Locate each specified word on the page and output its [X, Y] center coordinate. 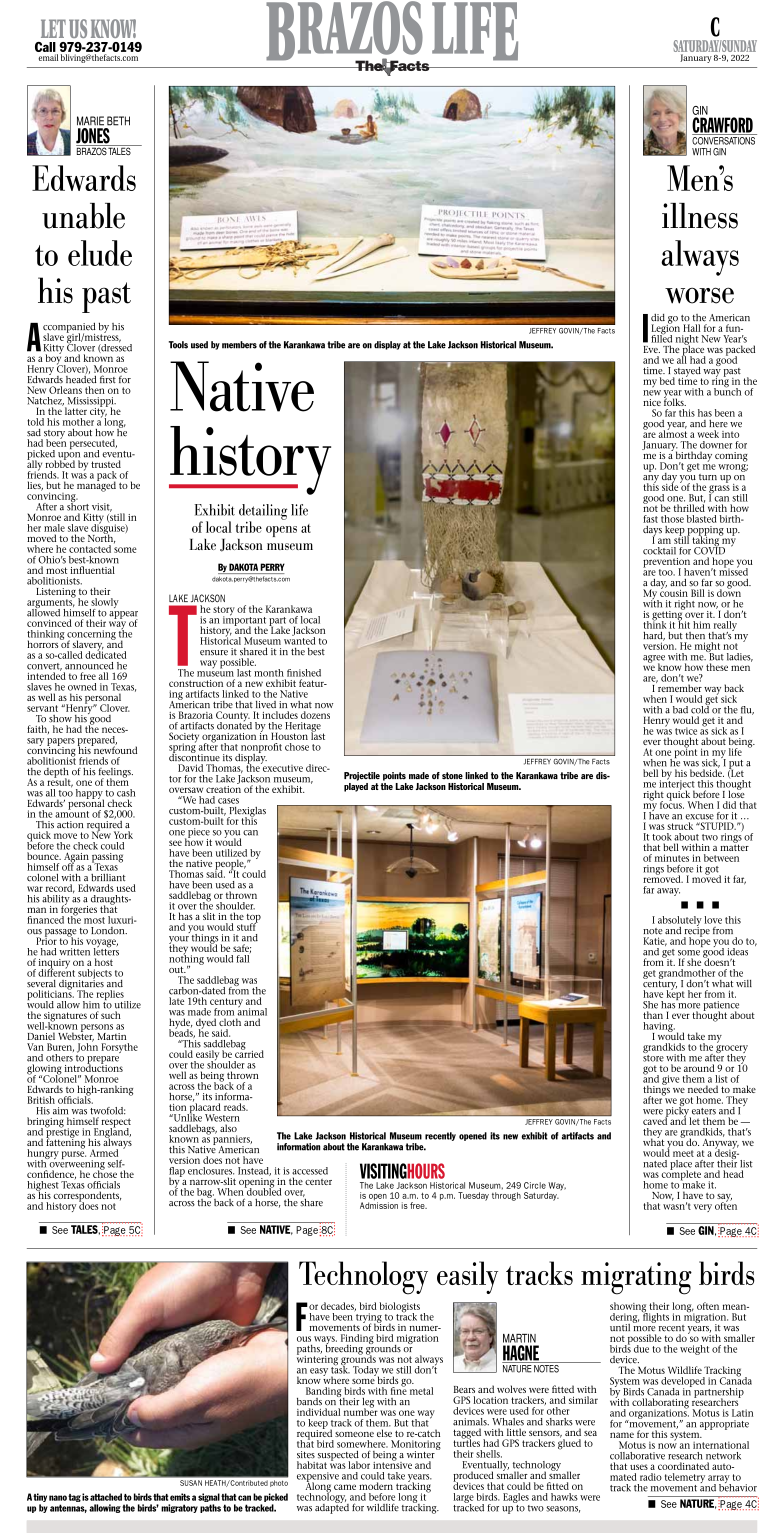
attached [106, 1497]
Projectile [362, 776]
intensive [392, 1464]
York [123, 835]
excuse [699, 817]
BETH [118, 121]
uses [639, 1467]
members [239, 345]
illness [700, 216]
